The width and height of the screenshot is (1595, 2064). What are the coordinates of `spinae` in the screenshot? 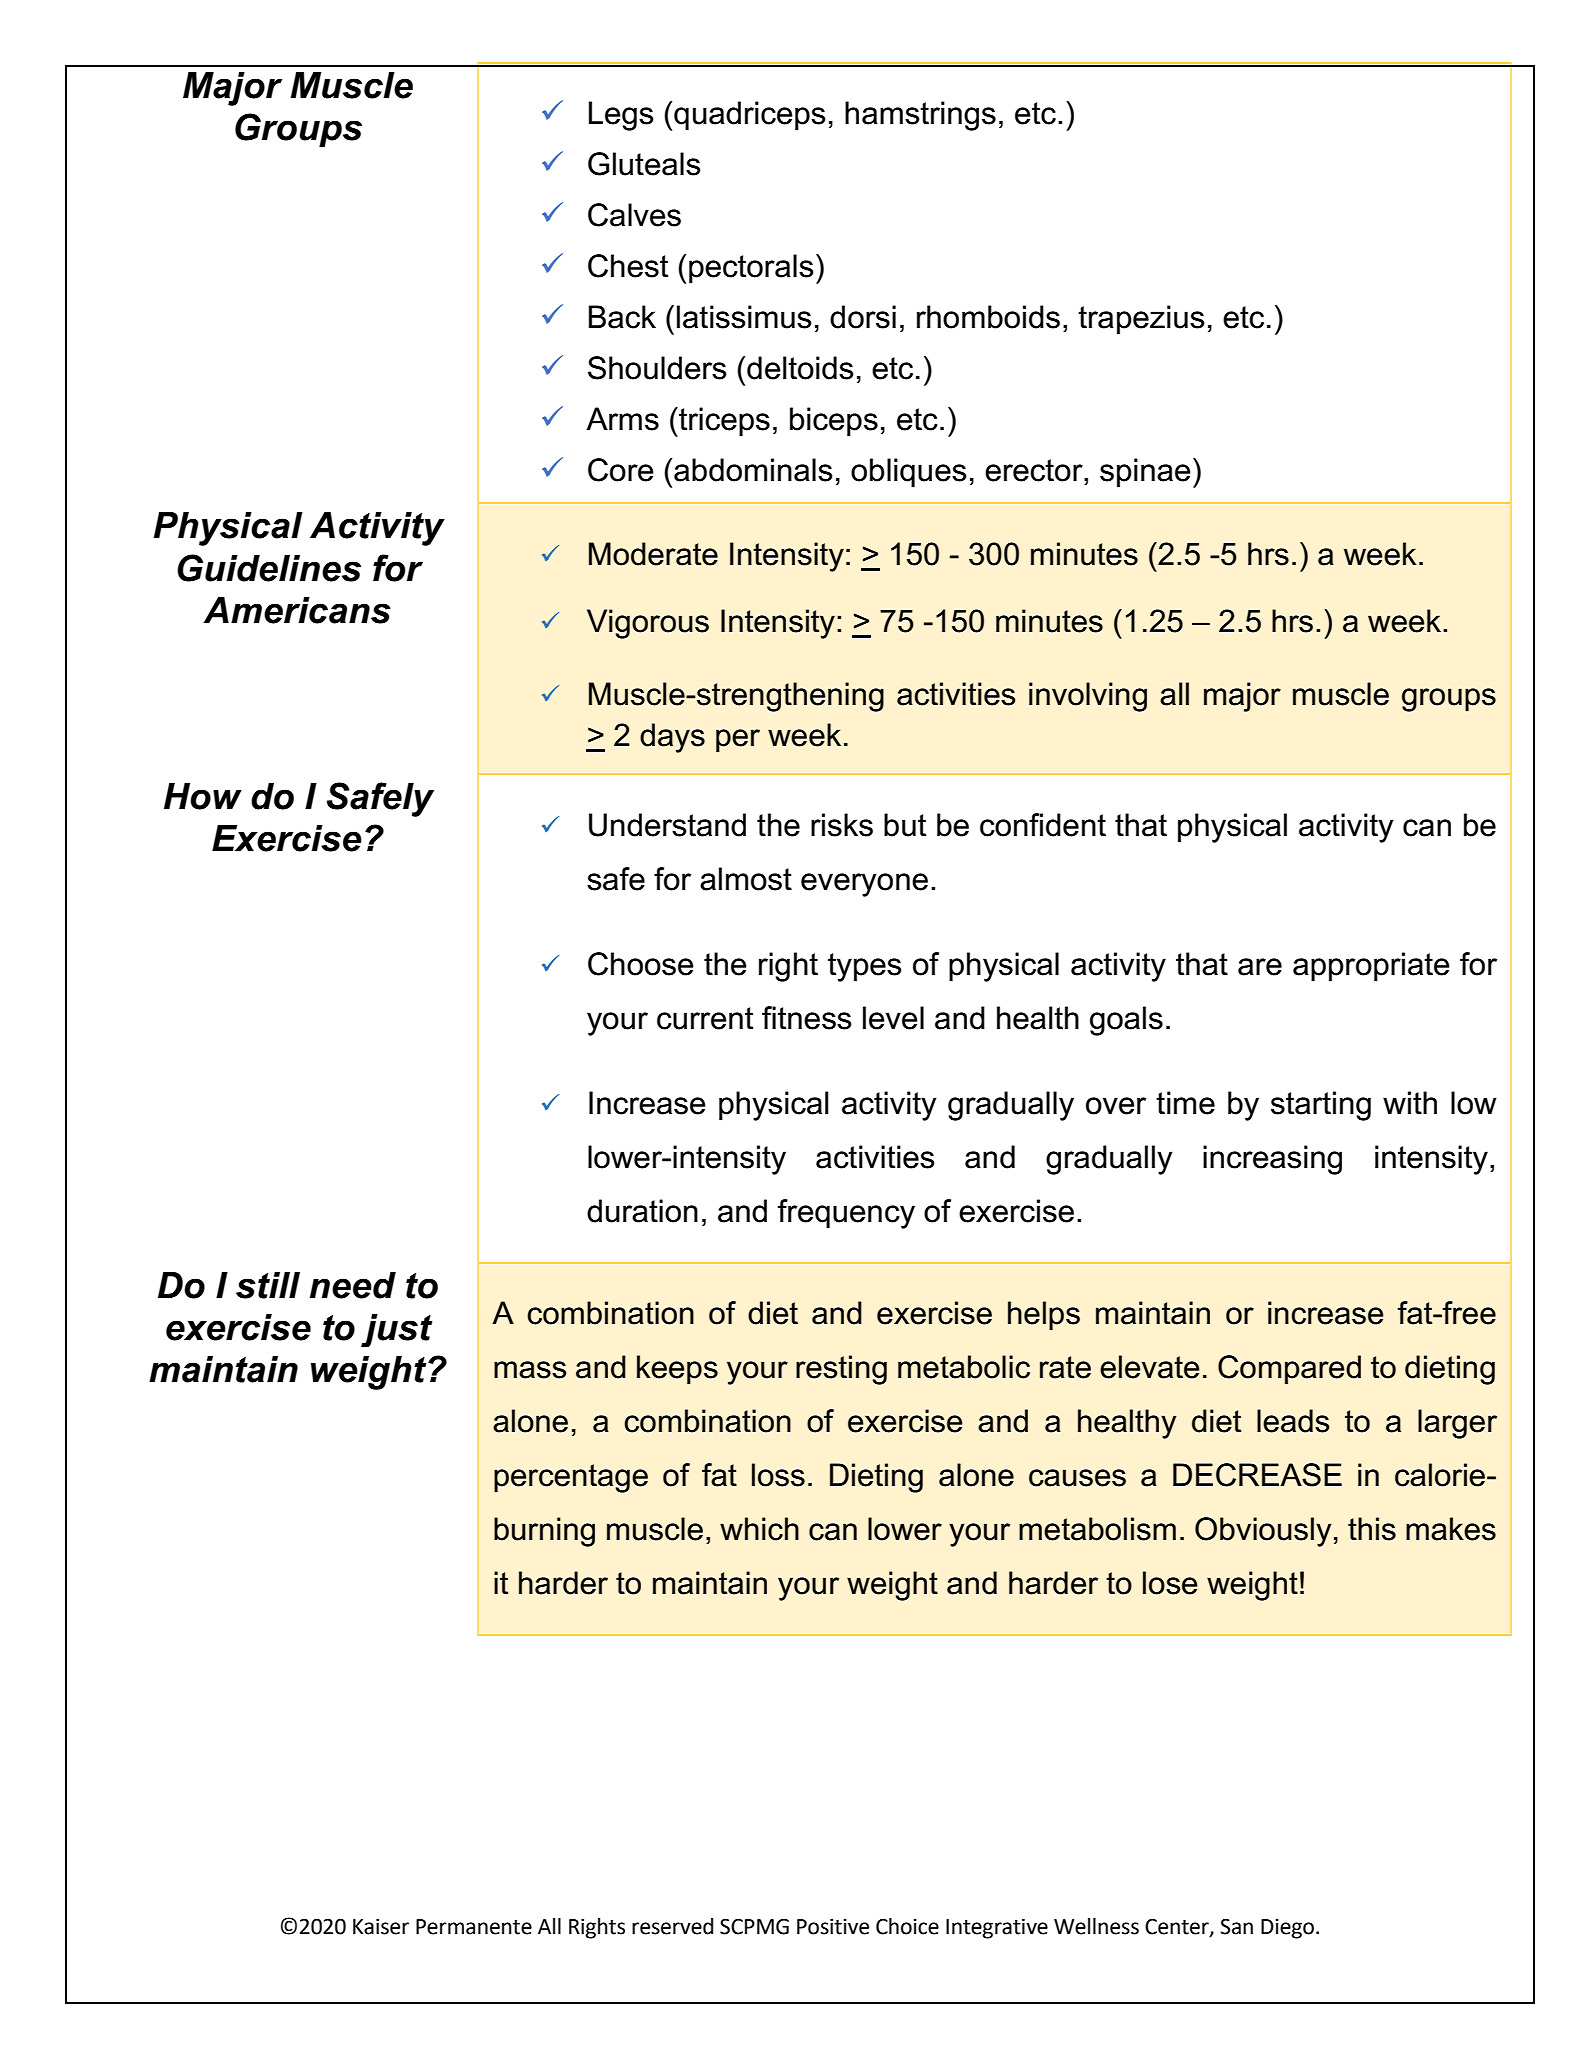 It's located at (1145, 473).
